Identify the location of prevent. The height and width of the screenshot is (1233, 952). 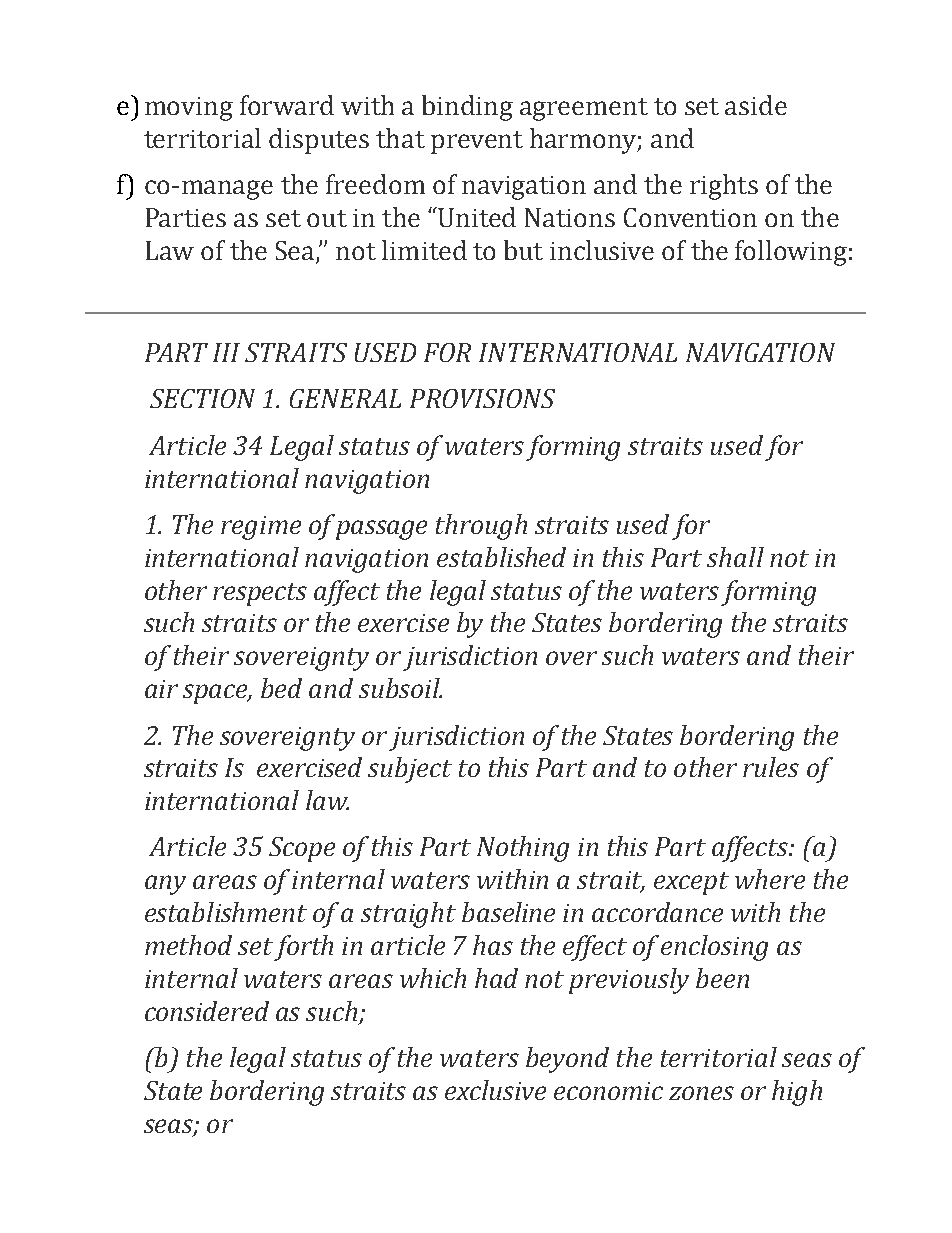
(477, 142).
